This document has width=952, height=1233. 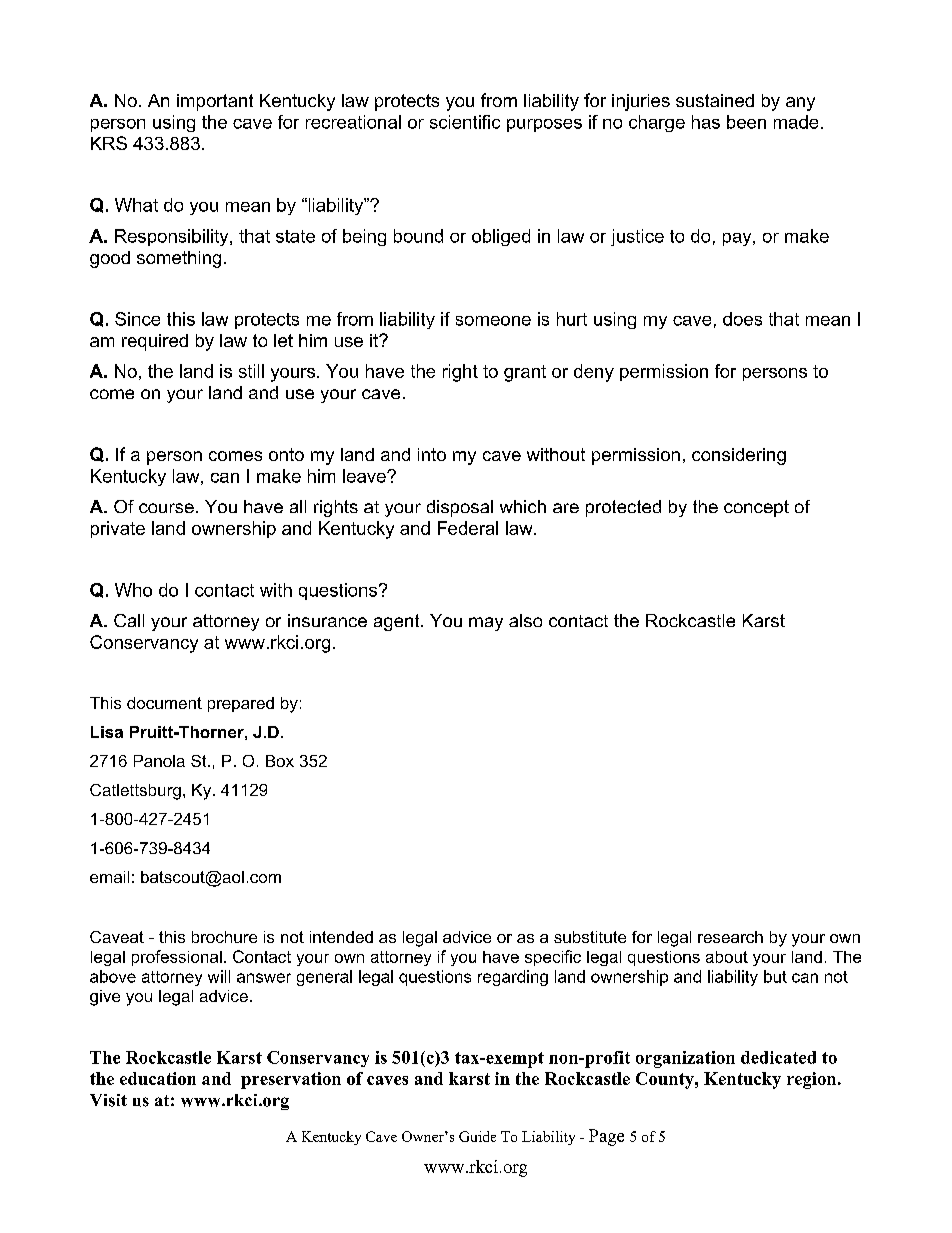 I want to click on document, so click(x=164, y=703).
